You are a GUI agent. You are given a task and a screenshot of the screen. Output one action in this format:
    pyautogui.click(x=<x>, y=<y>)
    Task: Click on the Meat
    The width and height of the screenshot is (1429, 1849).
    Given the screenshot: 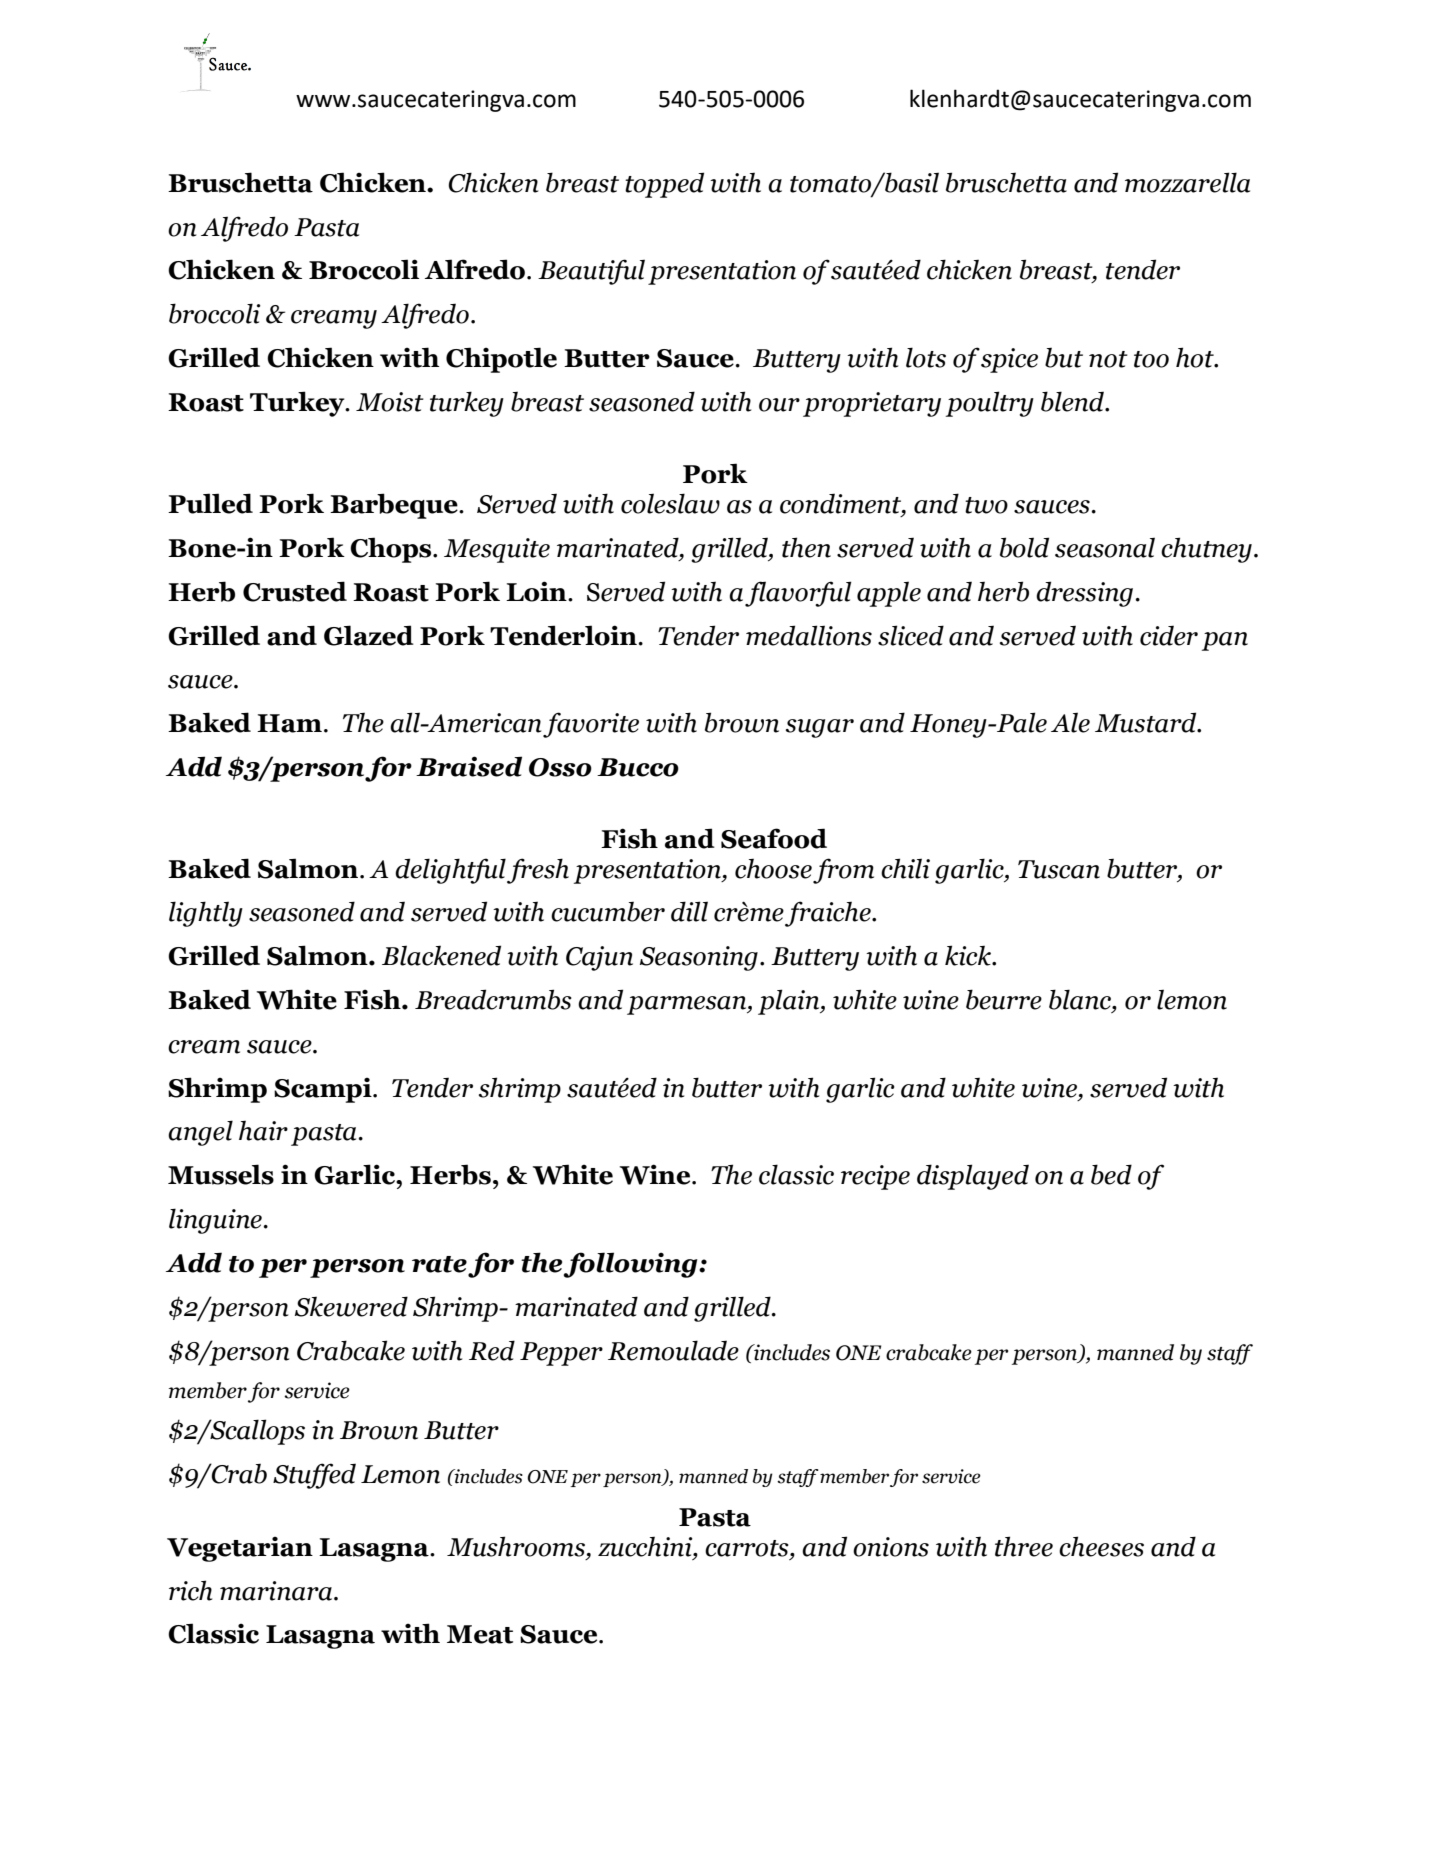 What is the action you would take?
    pyautogui.click(x=480, y=1634)
